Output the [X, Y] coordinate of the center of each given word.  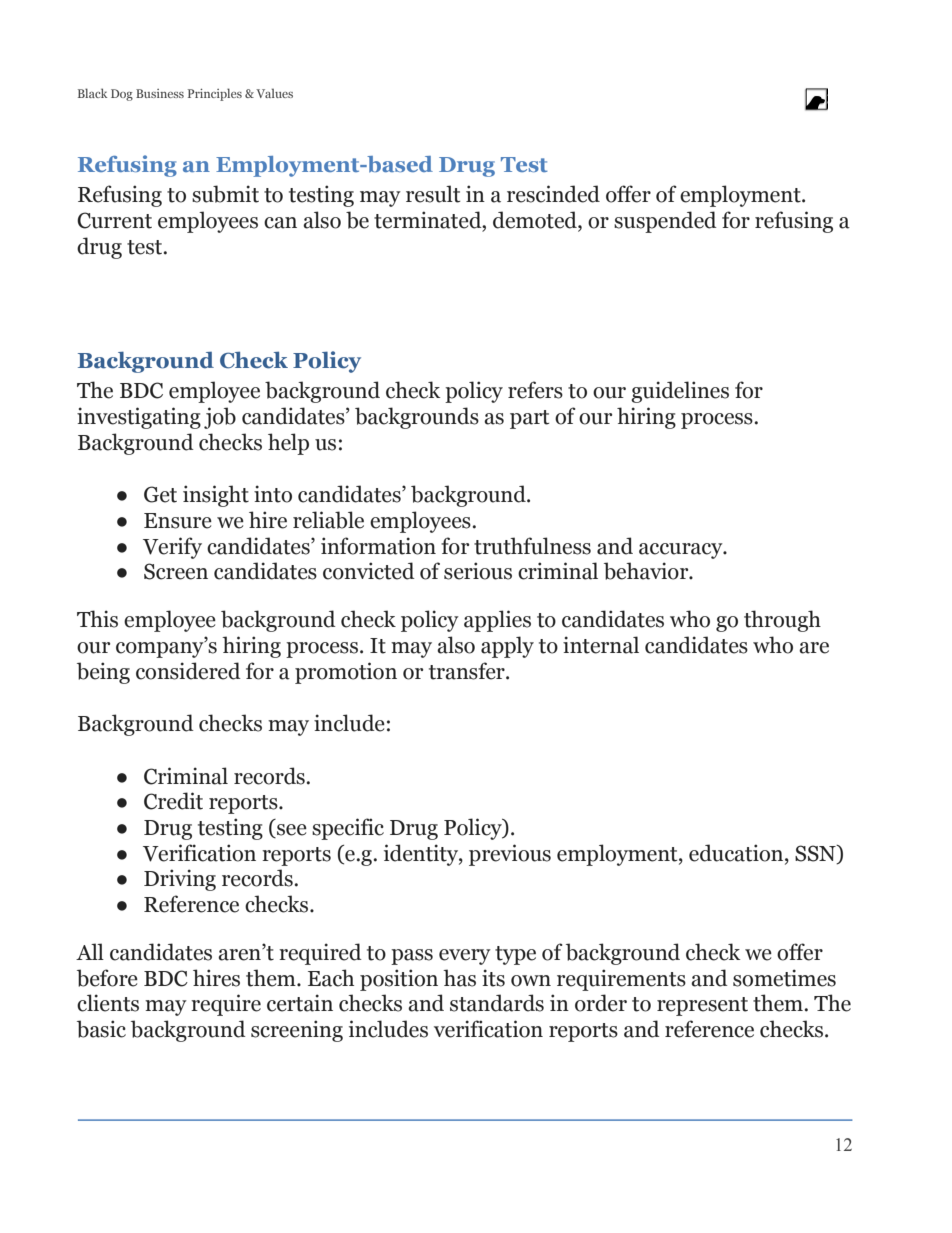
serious [478, 571]
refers [535, 390]
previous [510, 855]
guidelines [680, 392]
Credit [173, 801]
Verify [172, 548]
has [459, 978]
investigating [139, 418]
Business [160, 93]
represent [702, 1006]
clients [108, 1003]
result [433, 194]
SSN [816, 854]
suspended [665, 222]
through [782, 621]
